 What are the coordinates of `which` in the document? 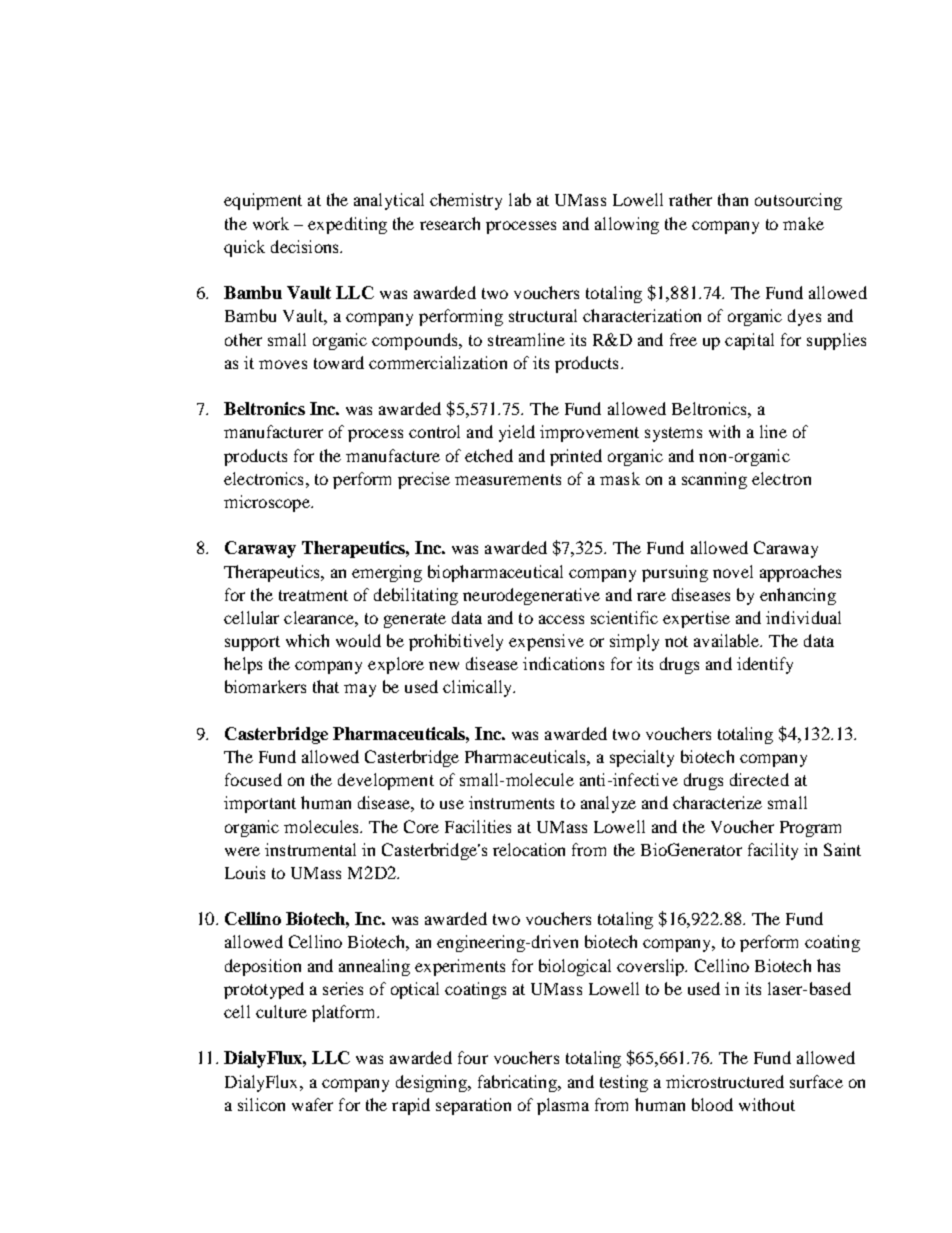 It's located at (307, 640).
